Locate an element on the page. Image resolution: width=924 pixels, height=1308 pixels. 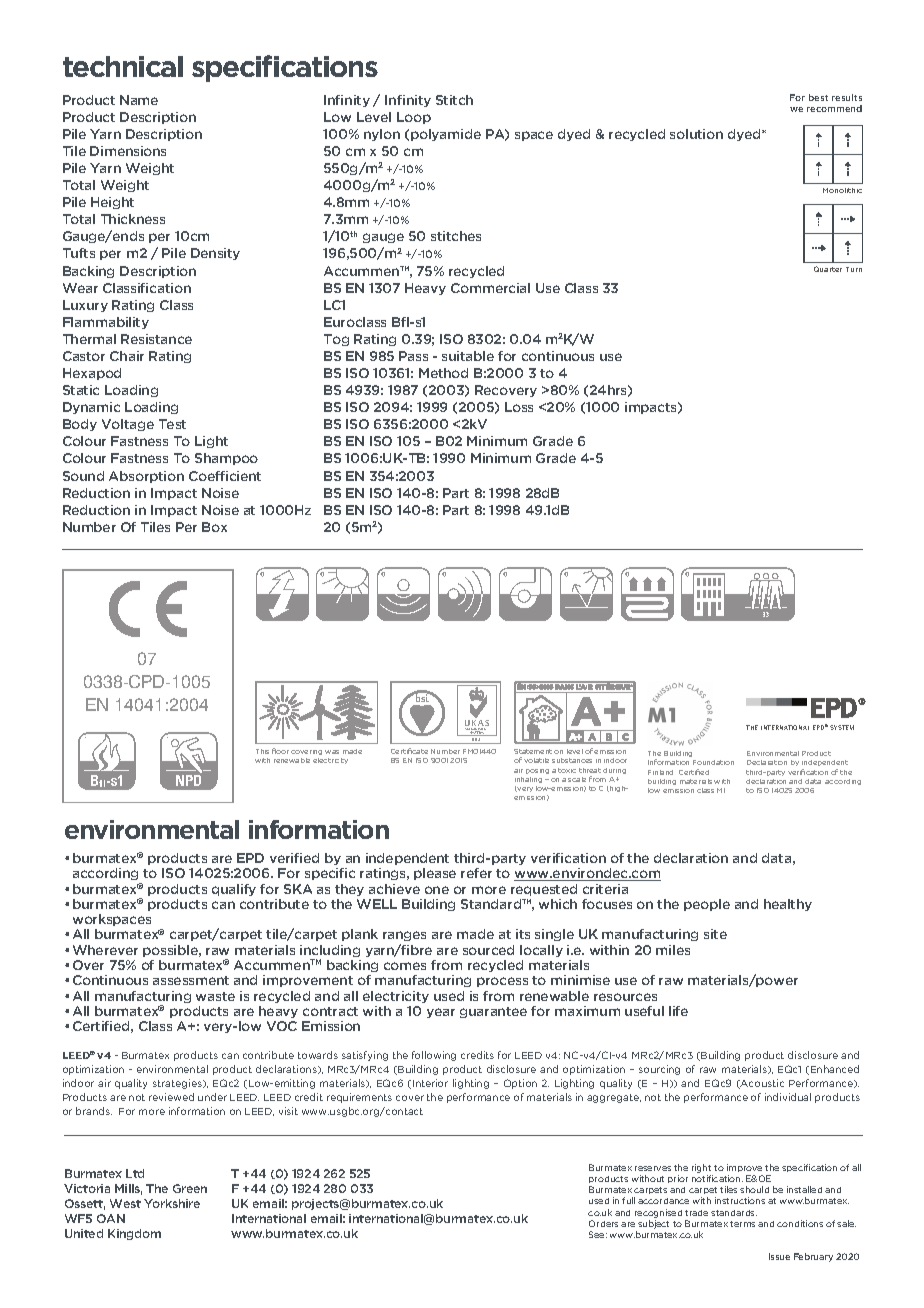
See is located at coordinates (598, 1234).
